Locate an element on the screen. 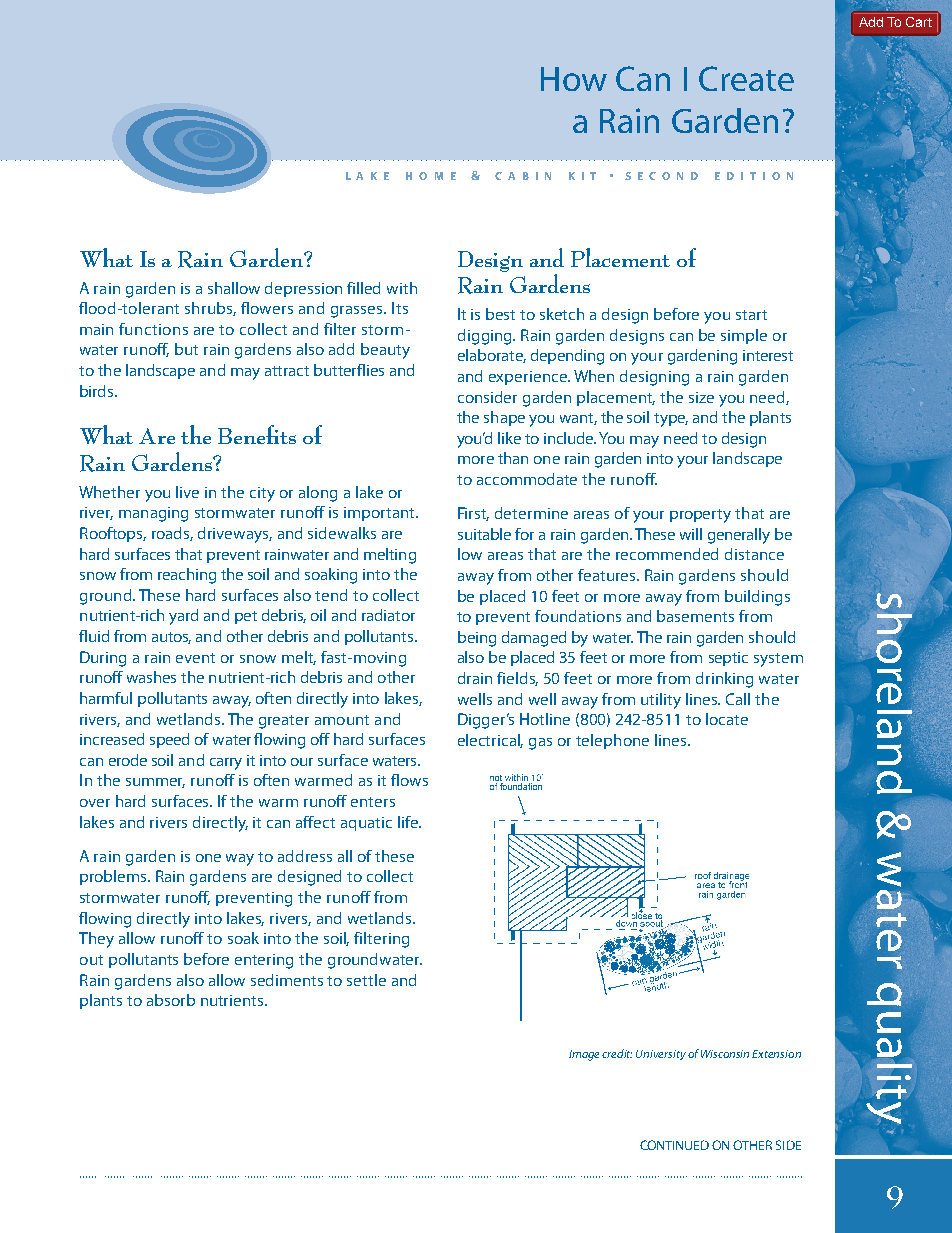 This screenshot has width=952, height=1233. How is located at coordinates (574, 79).
